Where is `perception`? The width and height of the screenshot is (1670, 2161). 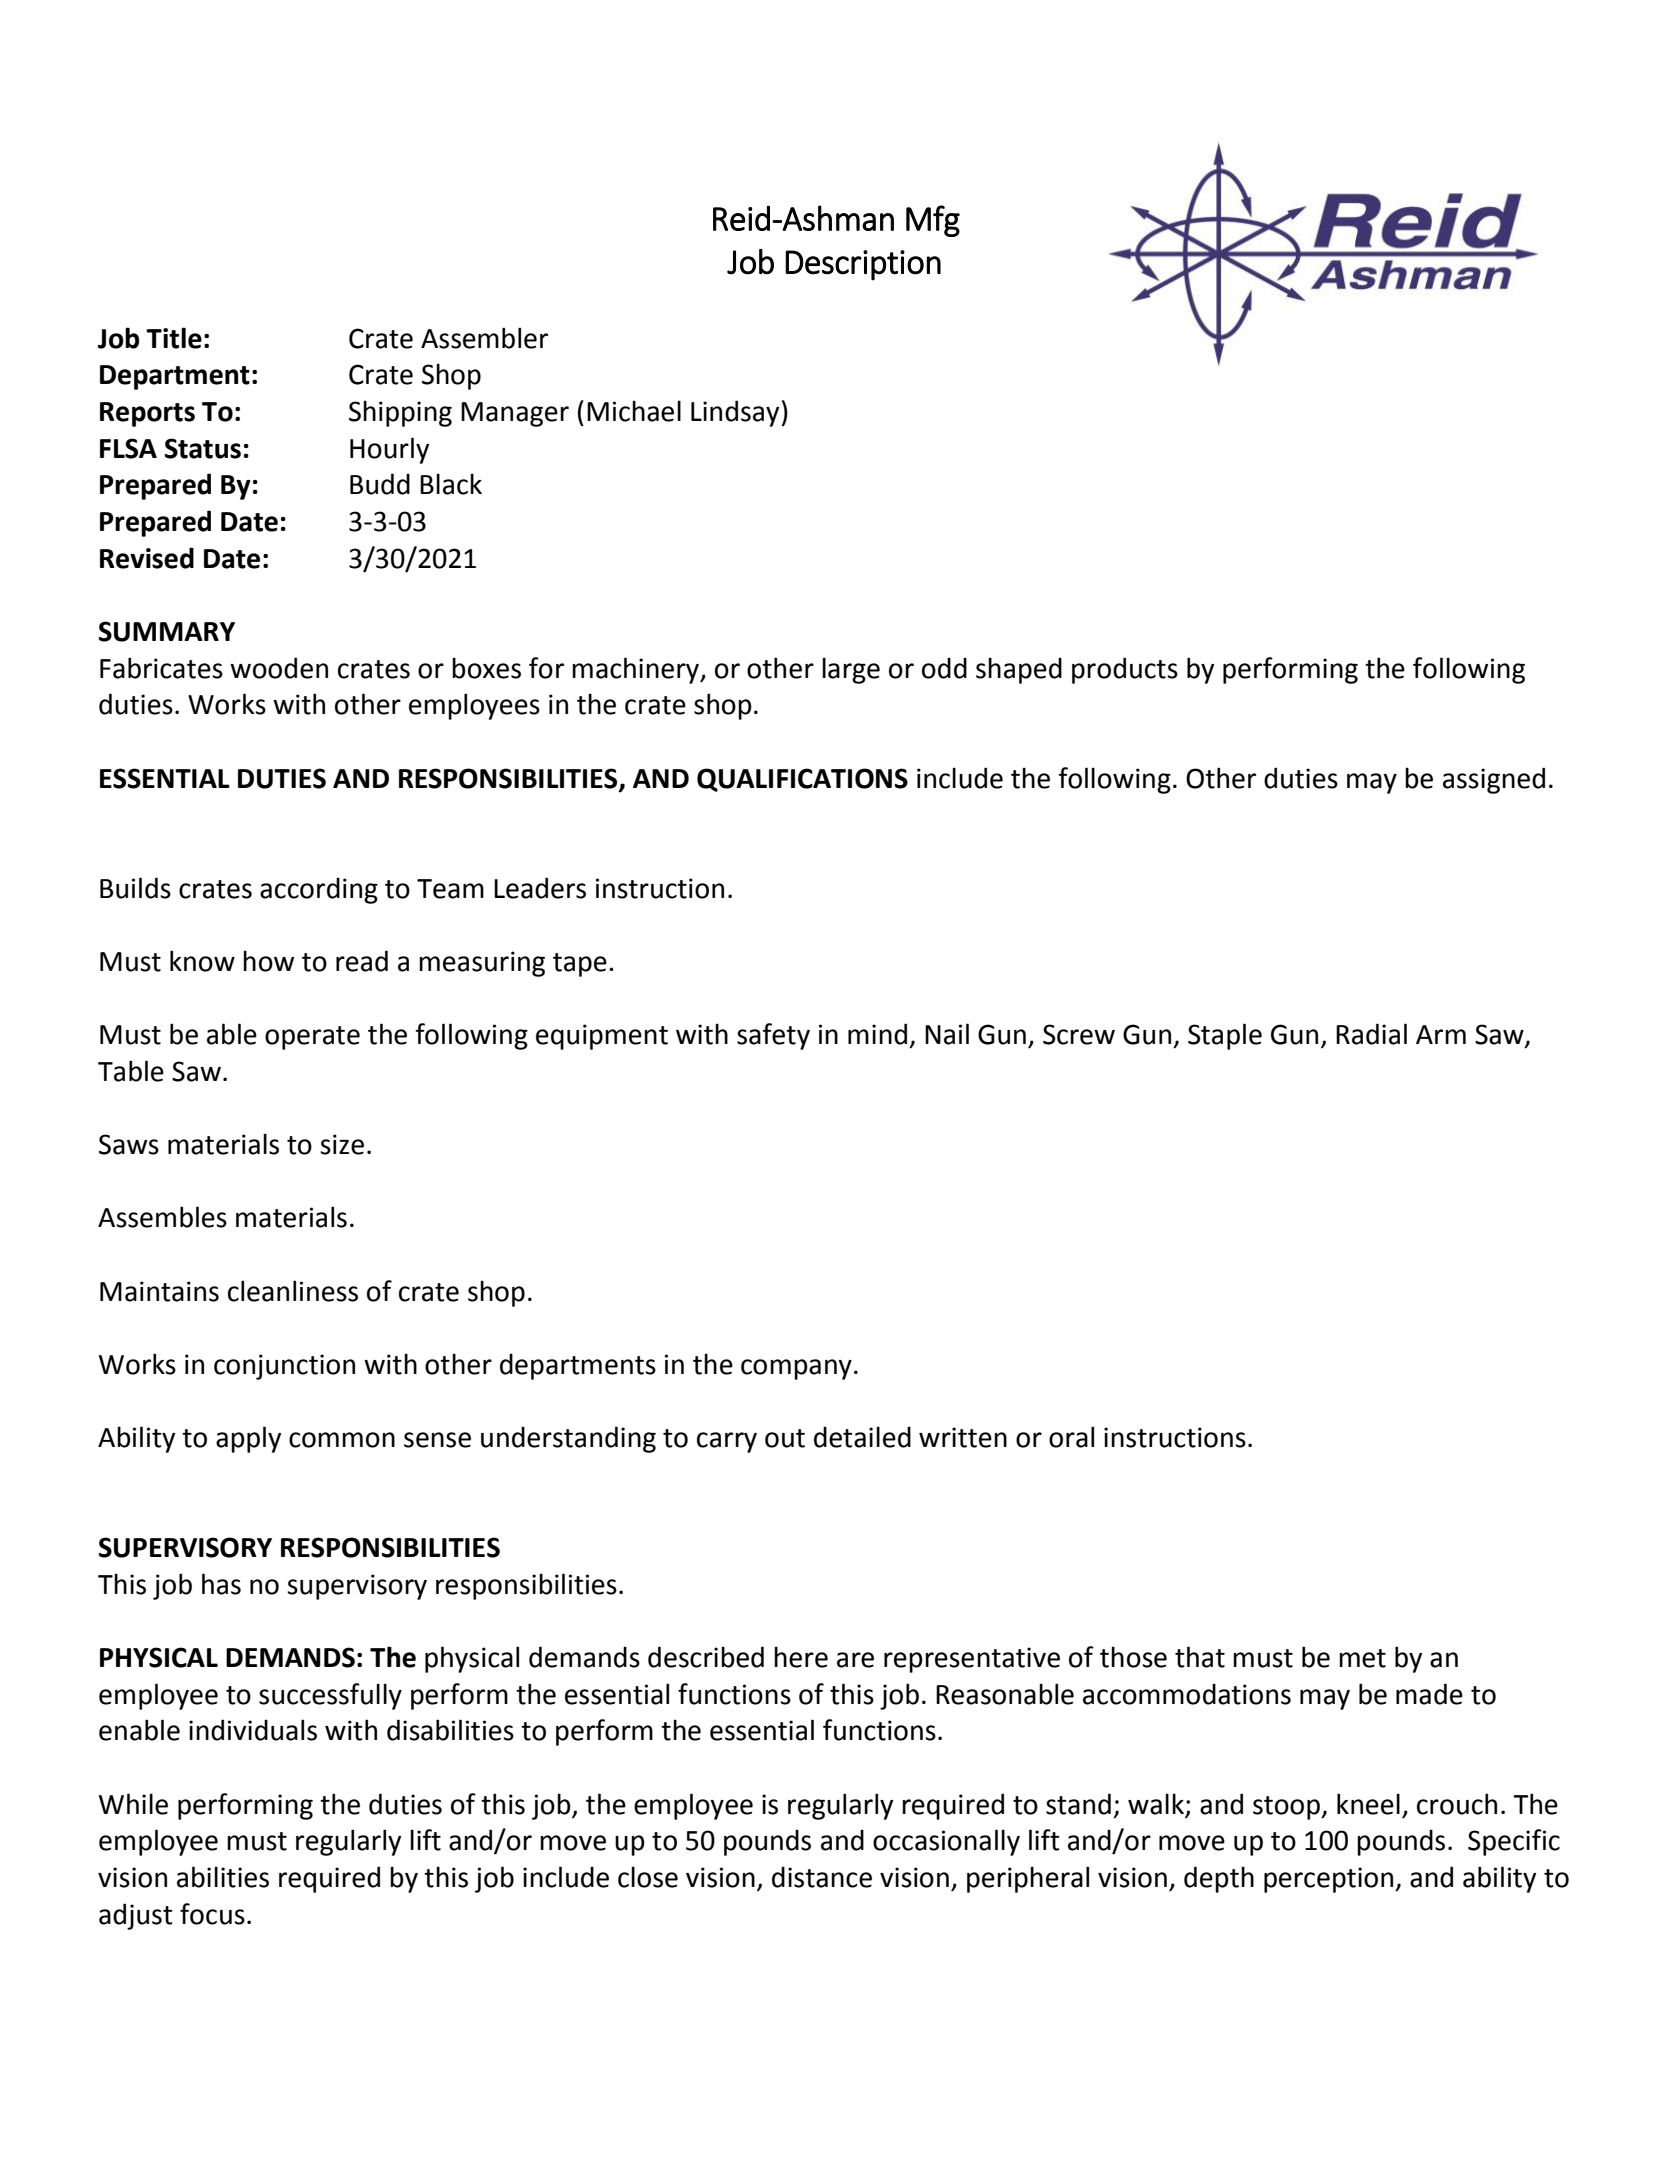 perception is located at coordinates (1330, 1880).
